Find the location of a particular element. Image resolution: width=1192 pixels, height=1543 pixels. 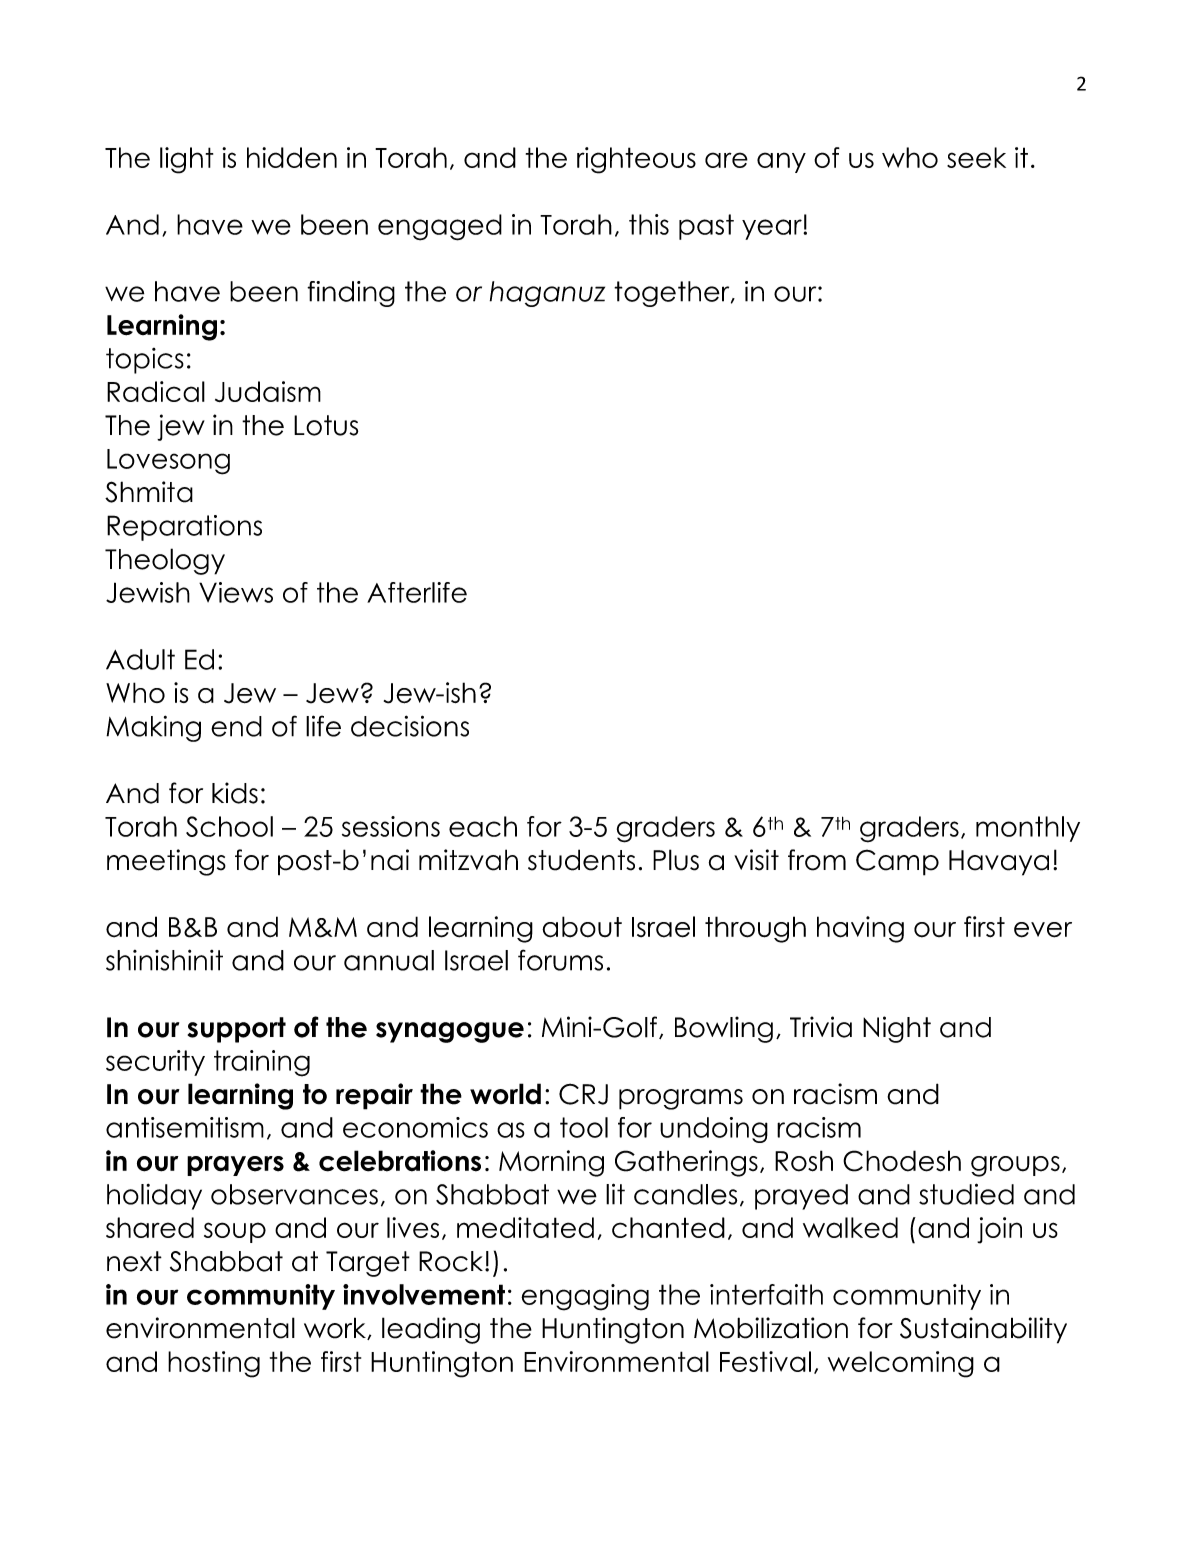

engaging is located at coordinates (585, 1297).
